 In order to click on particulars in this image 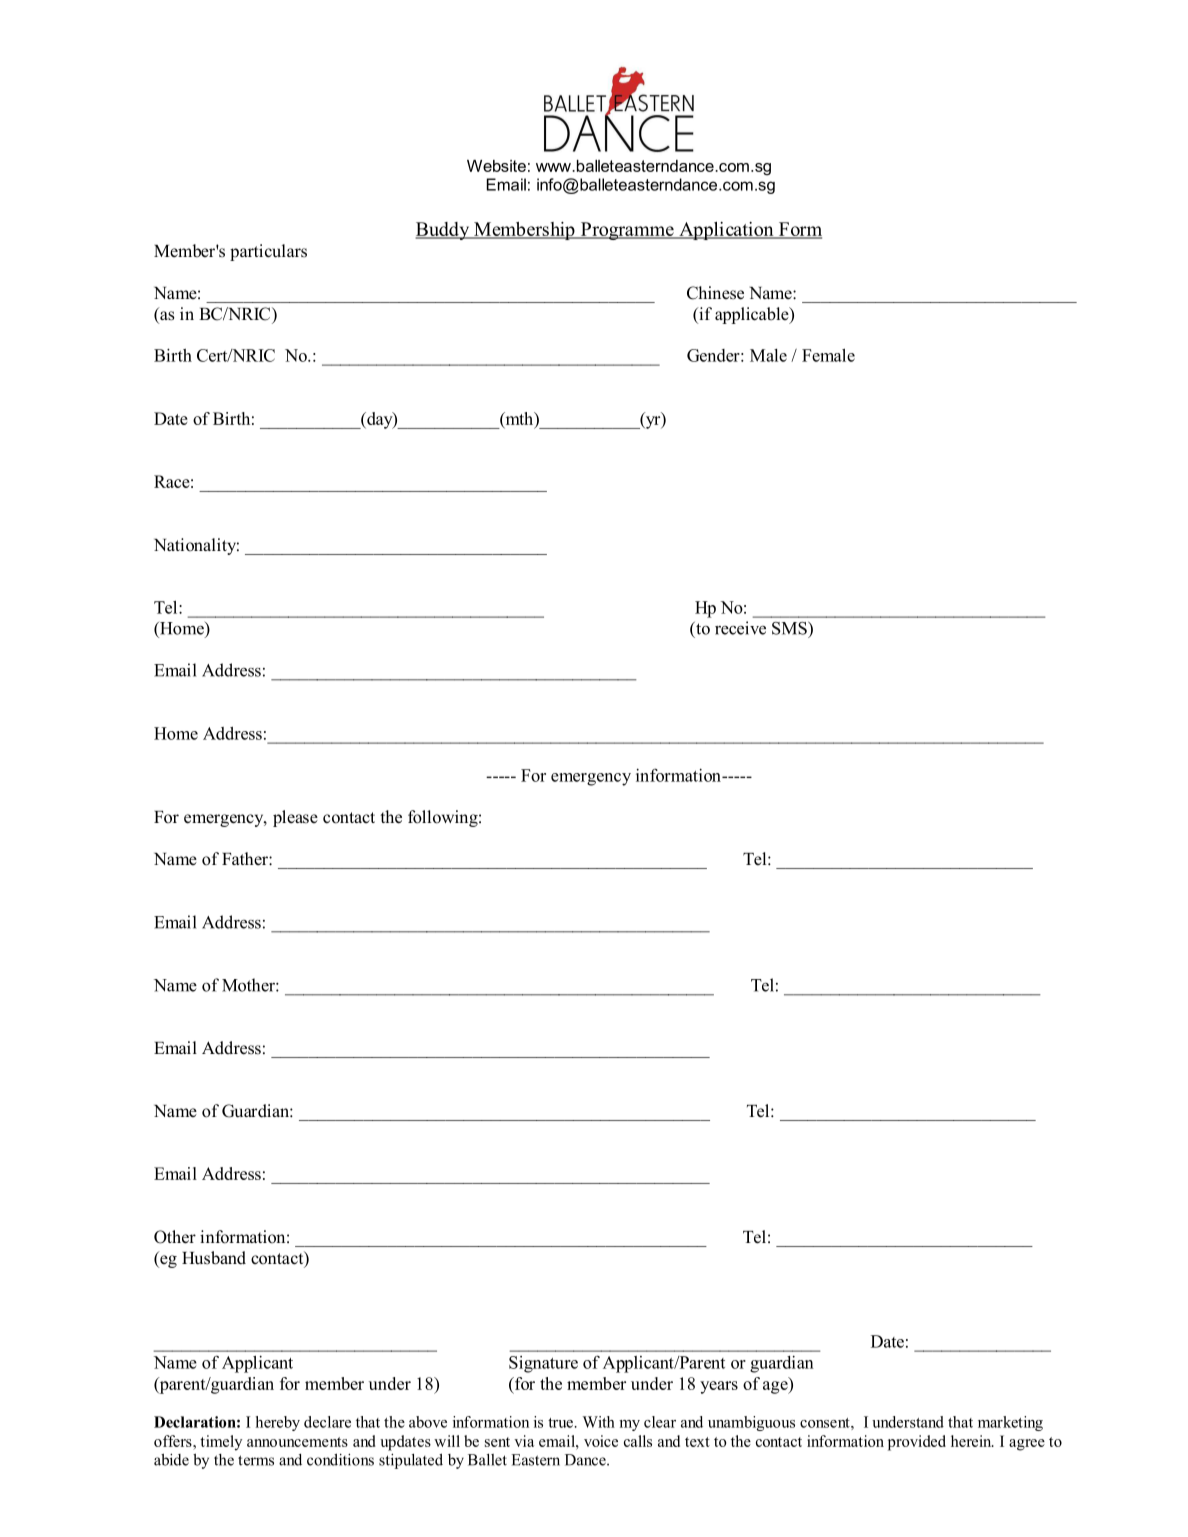, I will do `click(268, 252)`.
